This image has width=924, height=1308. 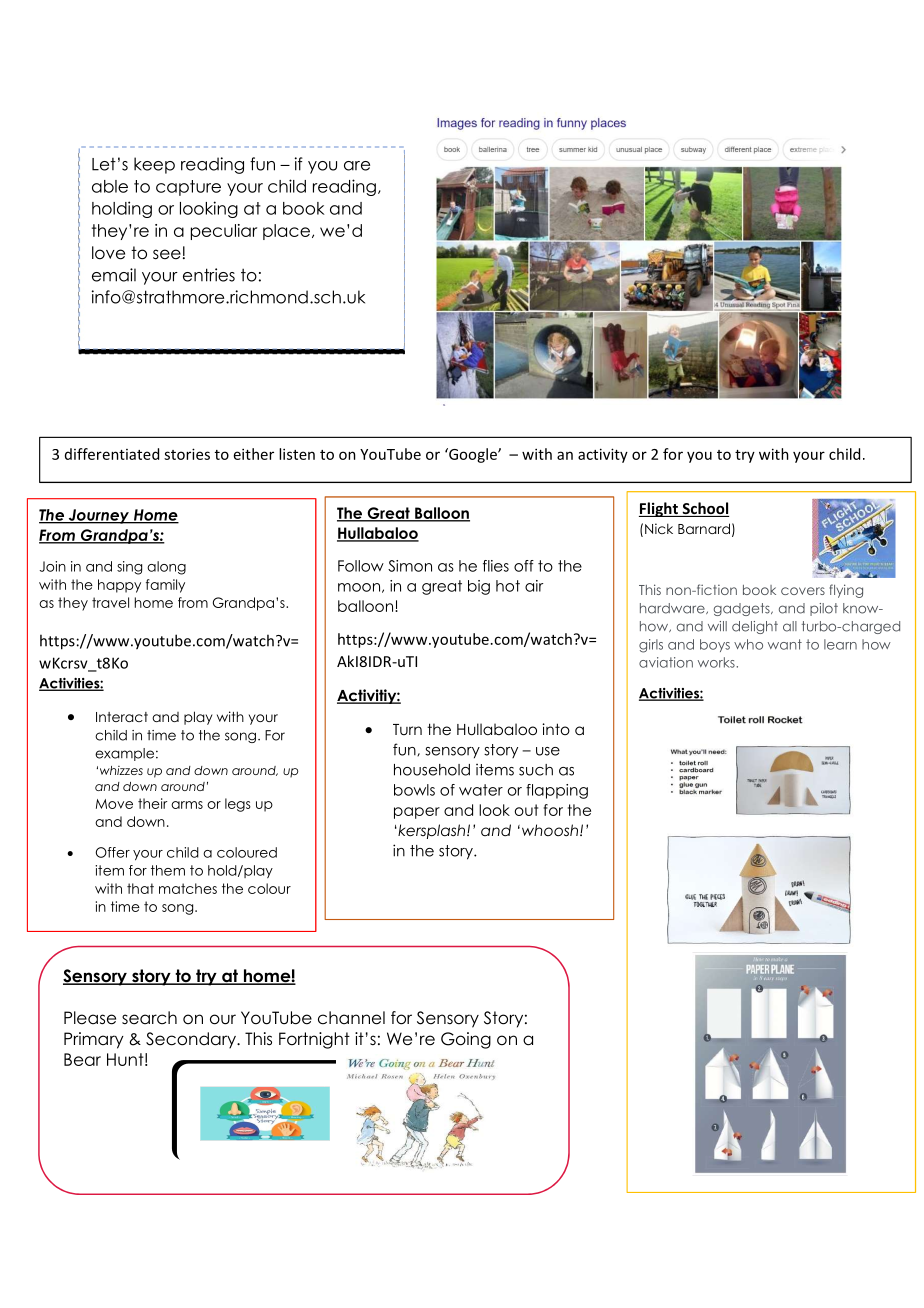 I want to click on place, so click(x=288, y=232).
